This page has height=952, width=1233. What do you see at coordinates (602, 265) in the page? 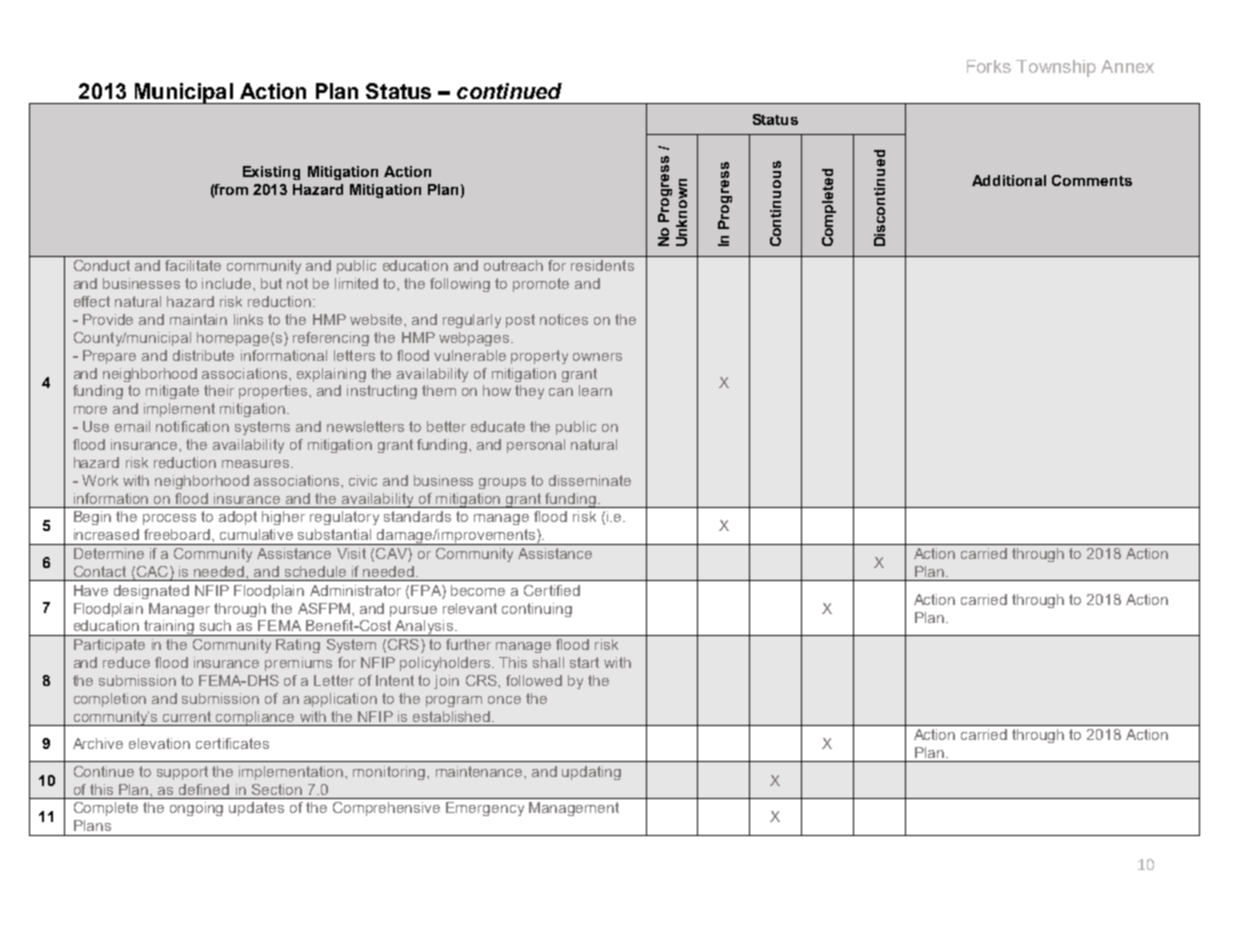
I see `residents` at bounding box center [602, 265].
